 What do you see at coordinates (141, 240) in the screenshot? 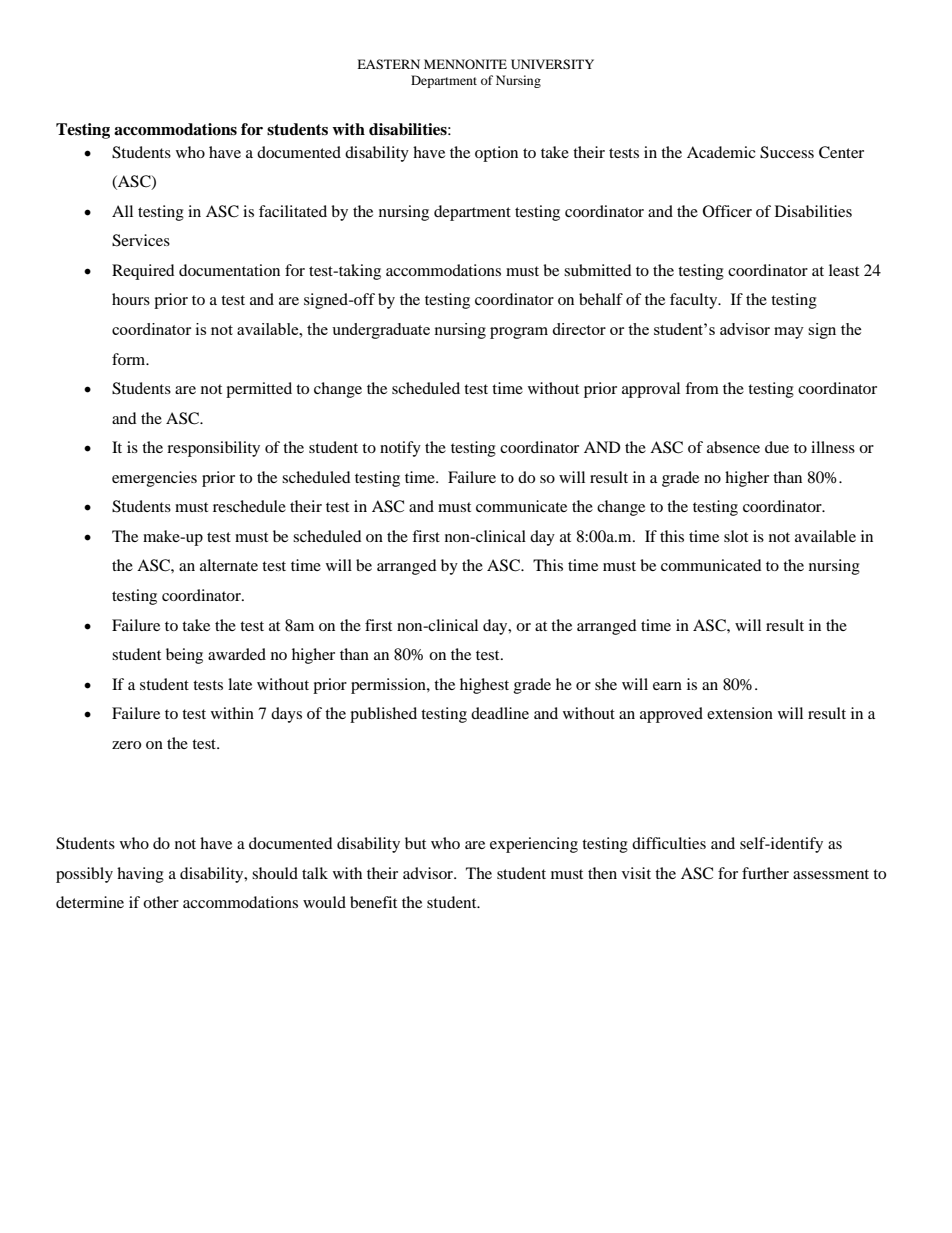
I see `Services` at bounding box center [141, 240].
